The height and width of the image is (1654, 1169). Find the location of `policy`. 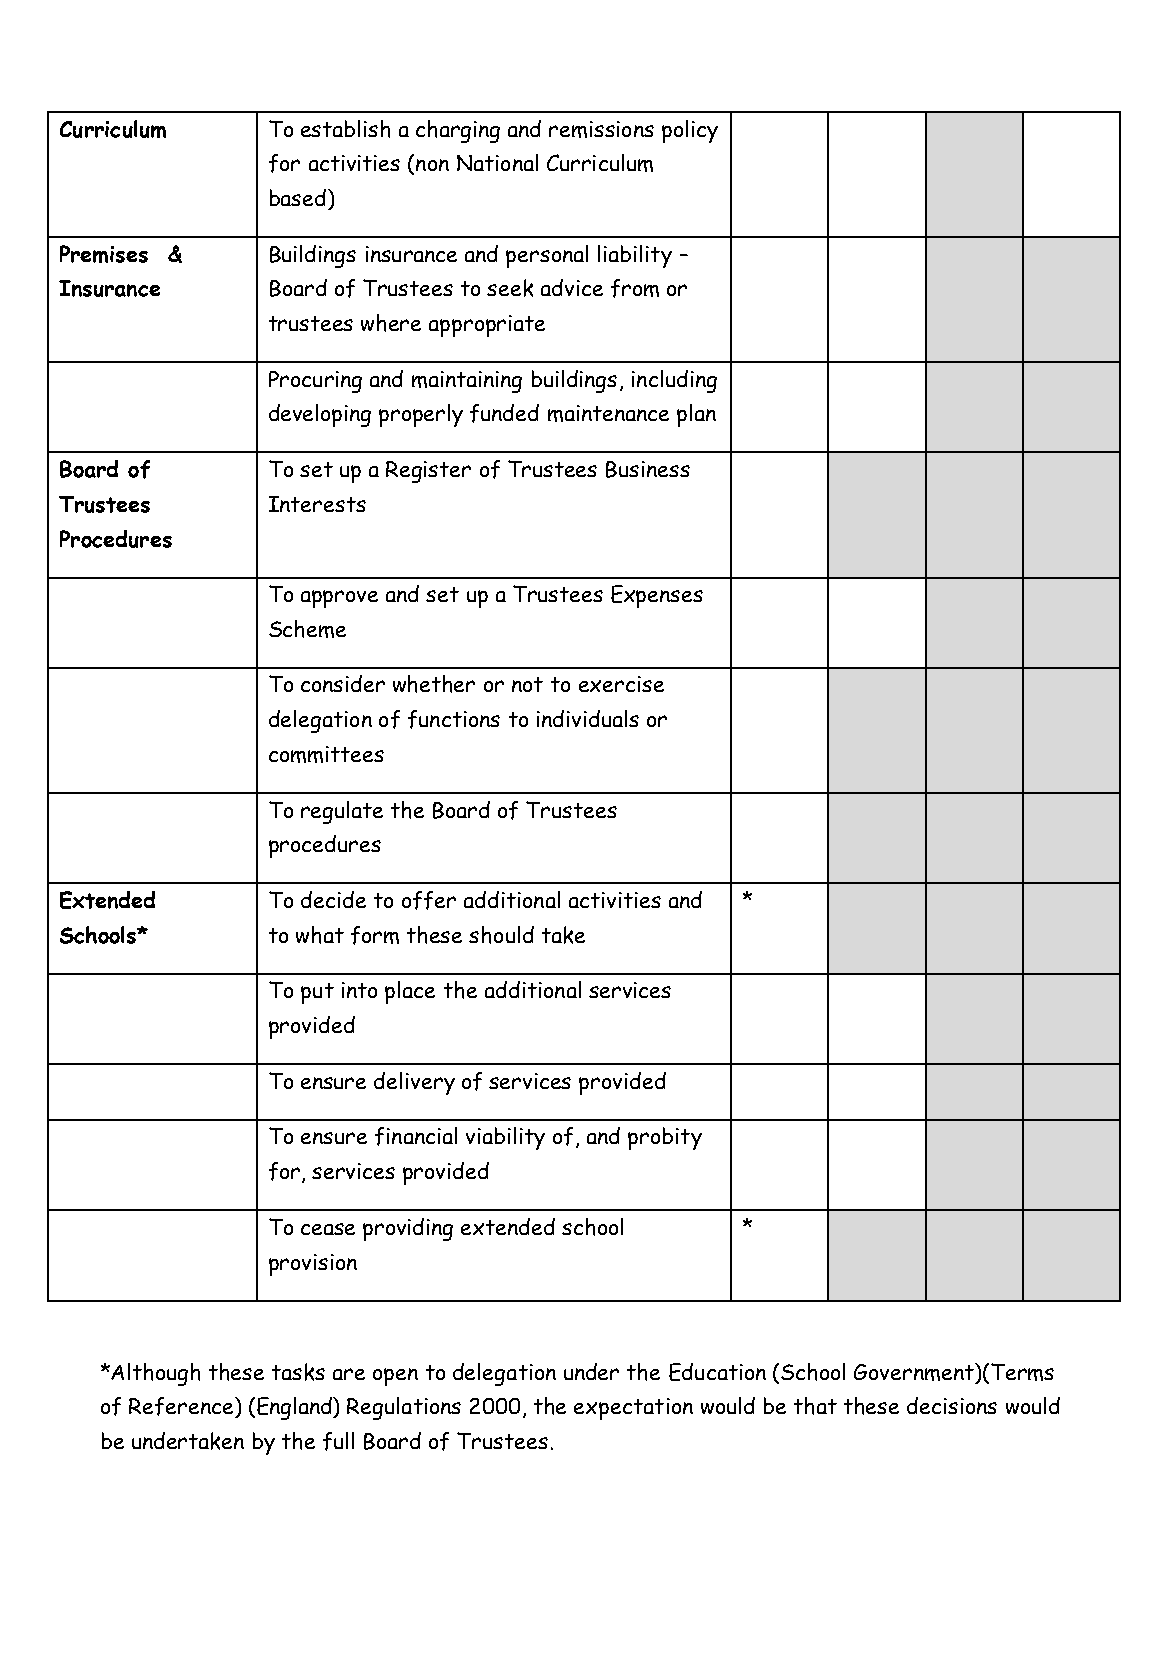

policy is located at coordinates (690, 131).
